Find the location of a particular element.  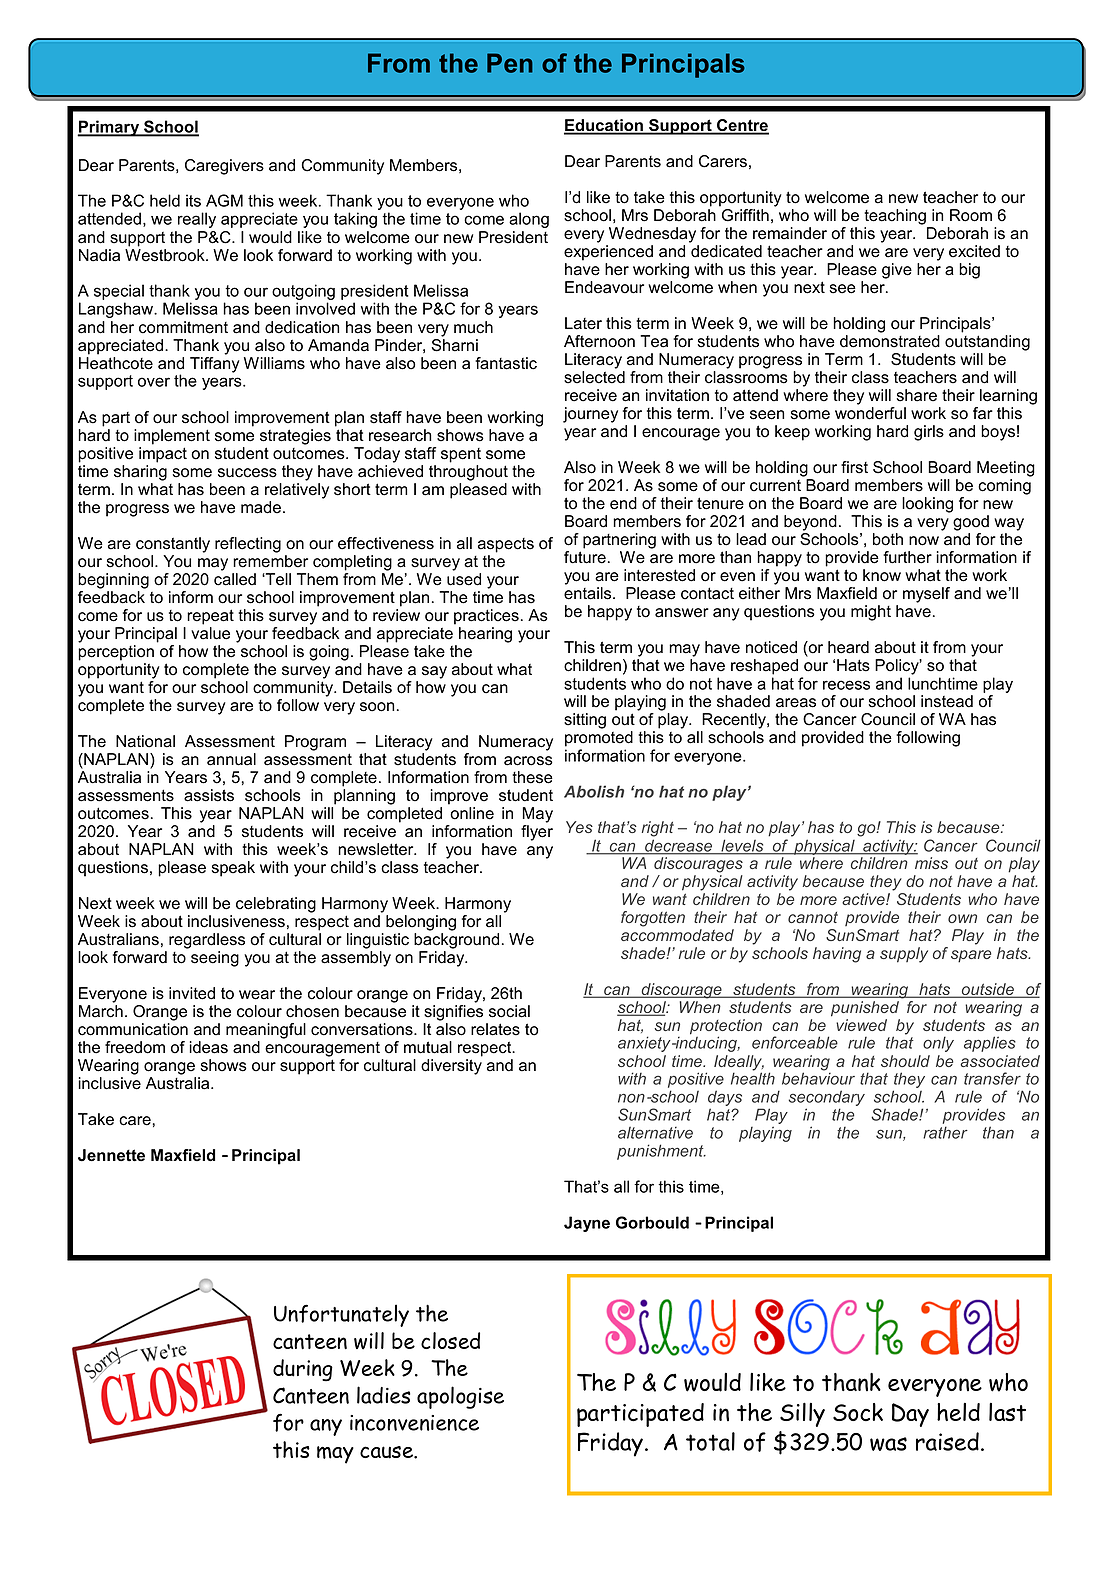

ideas is located at coordinates (208, 1047).
